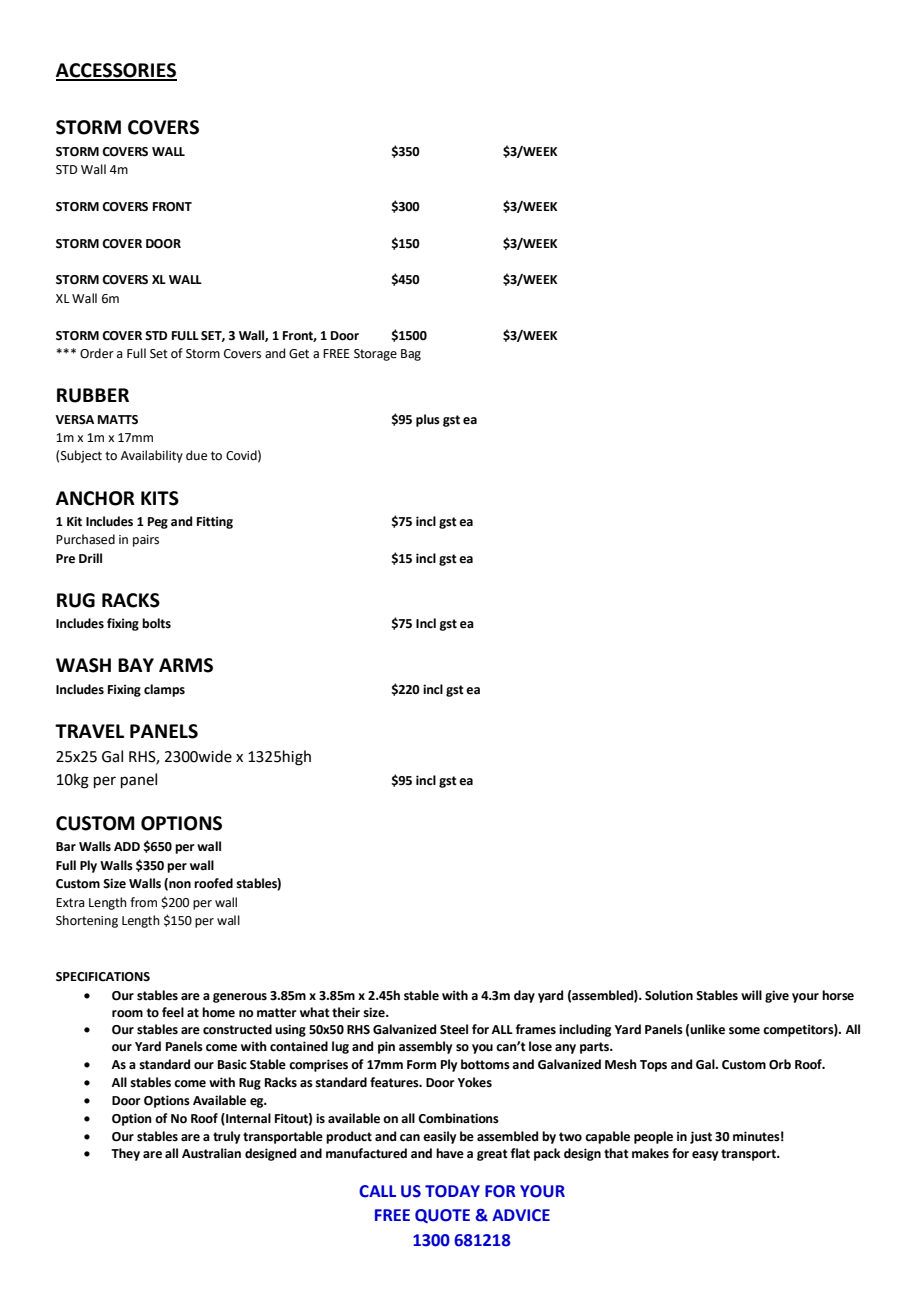 The height and width of the screenshot is (1308, 924). What do you see at coordinates (299, 354) in the screenshot?
I see `Get` at bounding box center [299, 354].
